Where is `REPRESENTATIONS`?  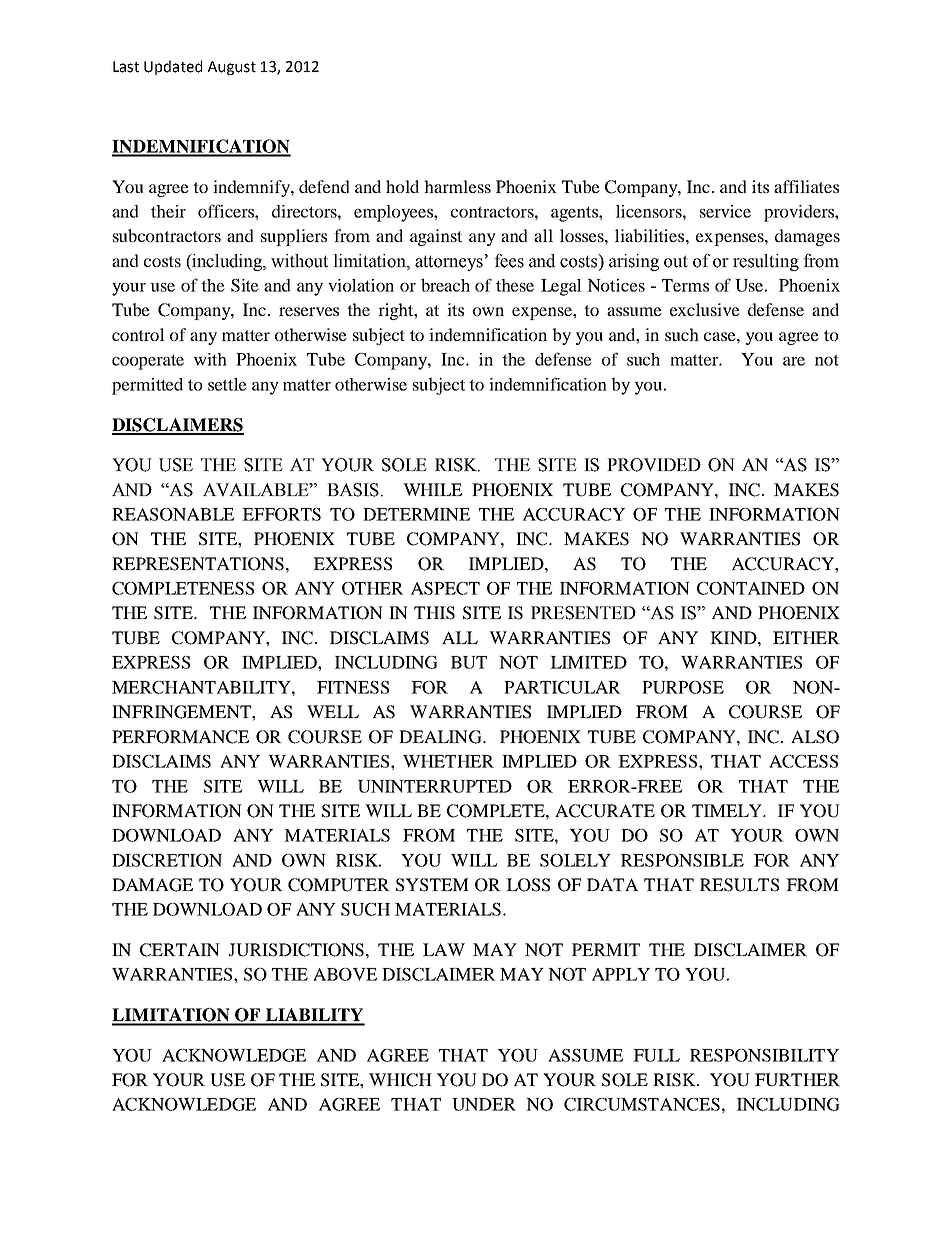 REPRESENTATIONS is located at coordinates (198, 564).
